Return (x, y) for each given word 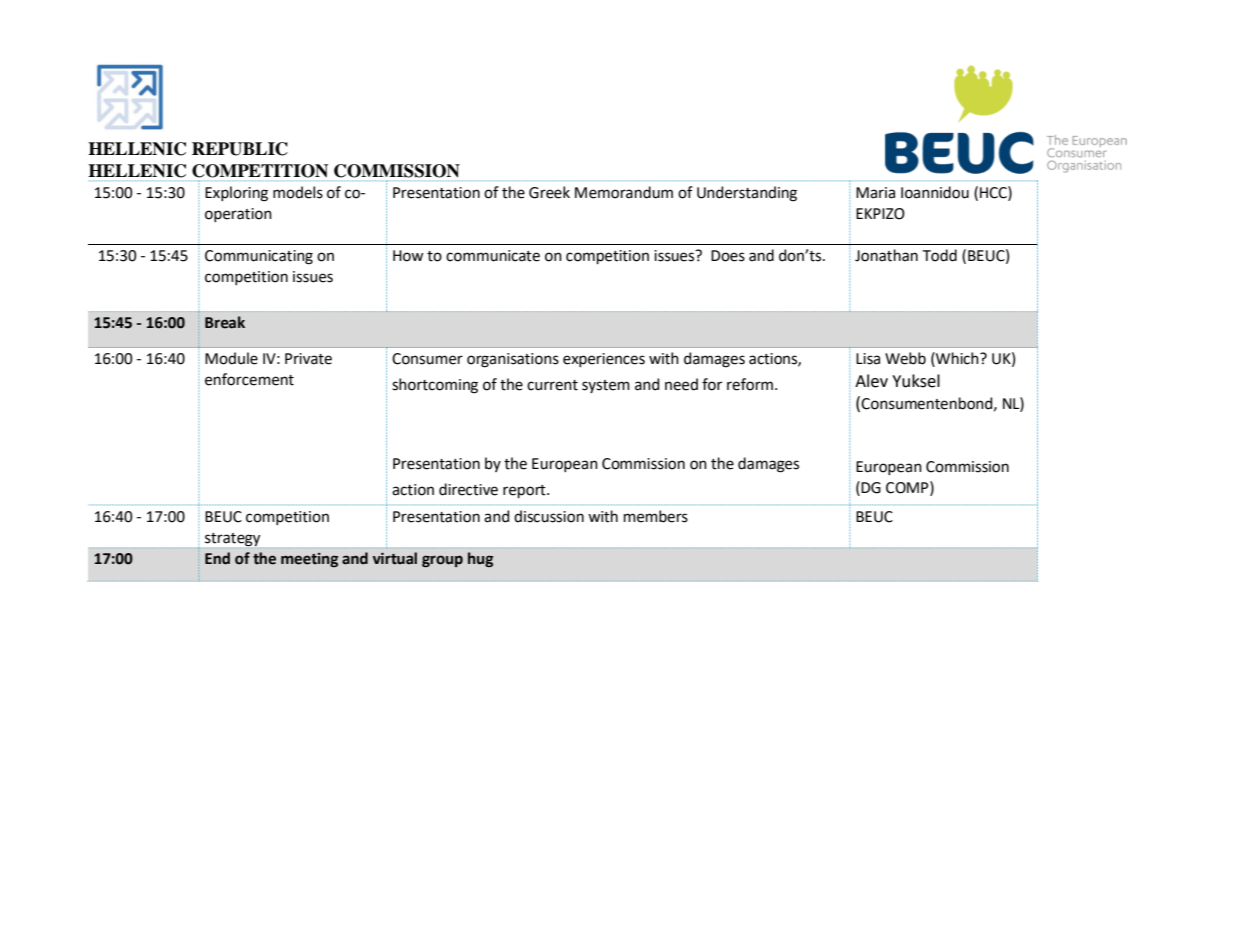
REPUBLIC (240, 149)
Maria (875, 193)
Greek (549, 192)
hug (480, 559)
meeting (309, 560)
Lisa (868, 359)
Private (308, 359)
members (656, 516)
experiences (604, 360)
